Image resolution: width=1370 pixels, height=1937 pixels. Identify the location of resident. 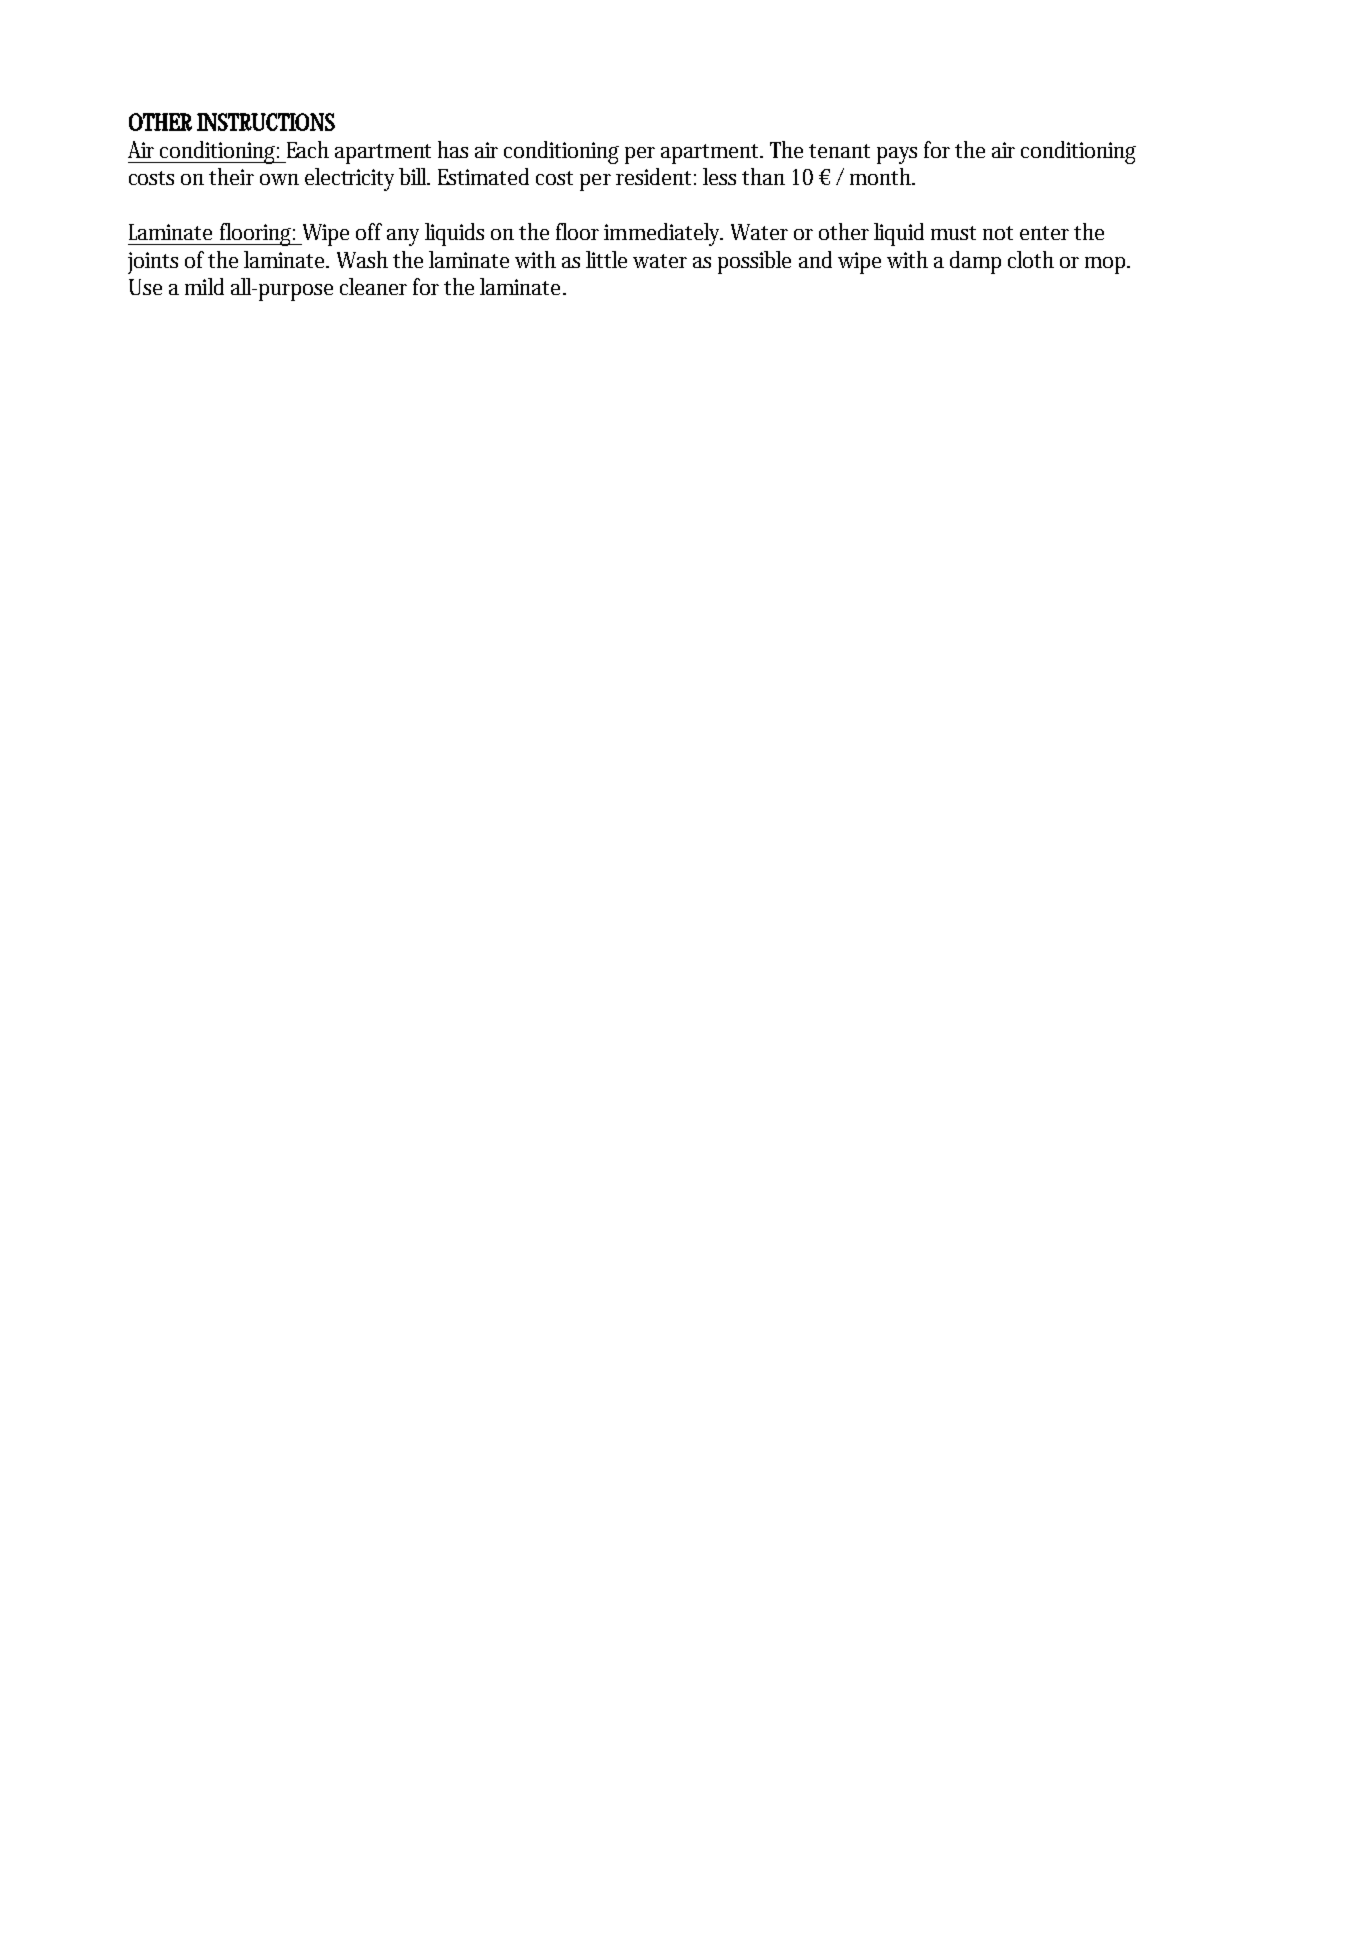
(653, 176).
